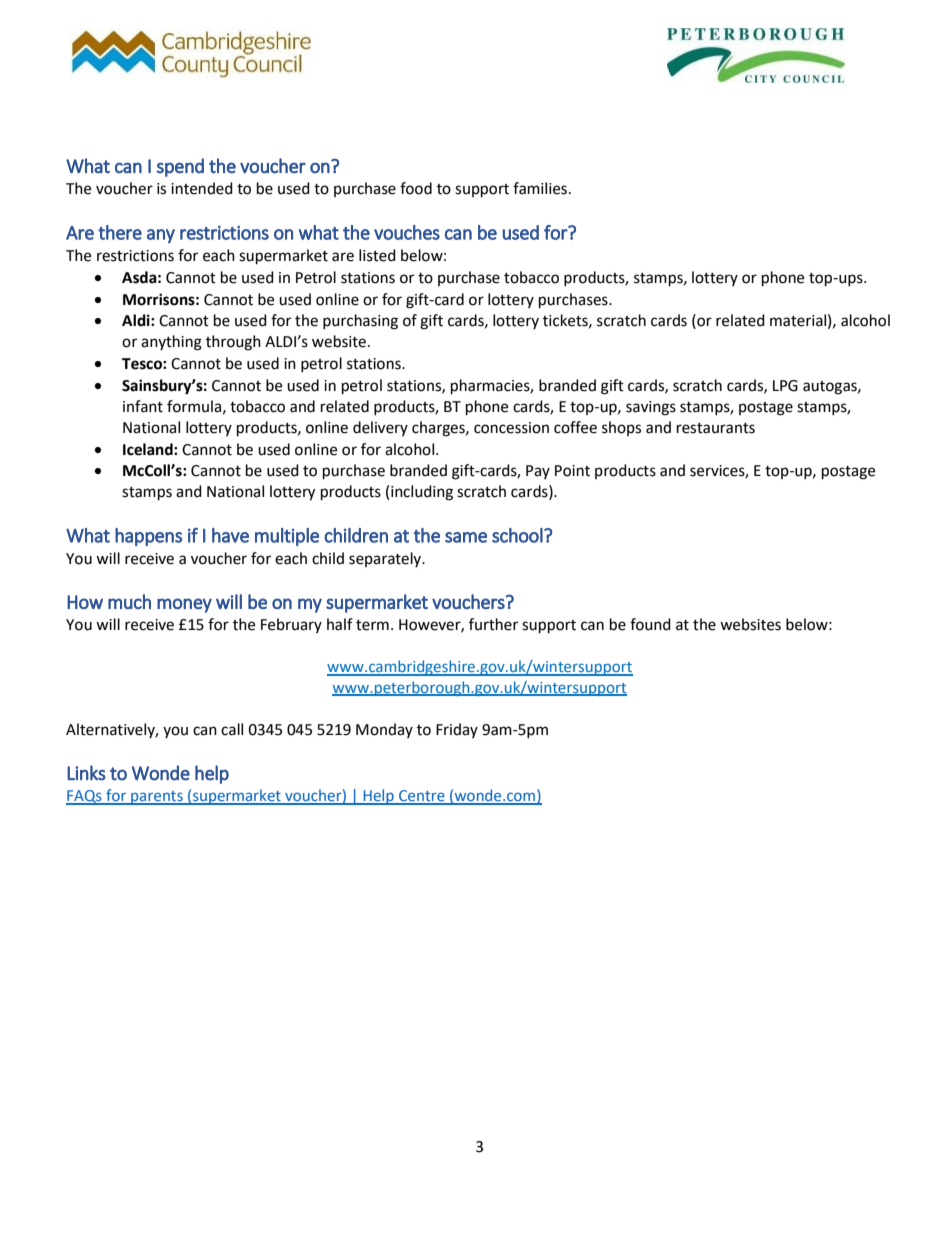 The width and height of the image is (952, 1233). Describe the element at coordinates (184, 605) in the image. I see `money` at that location.
